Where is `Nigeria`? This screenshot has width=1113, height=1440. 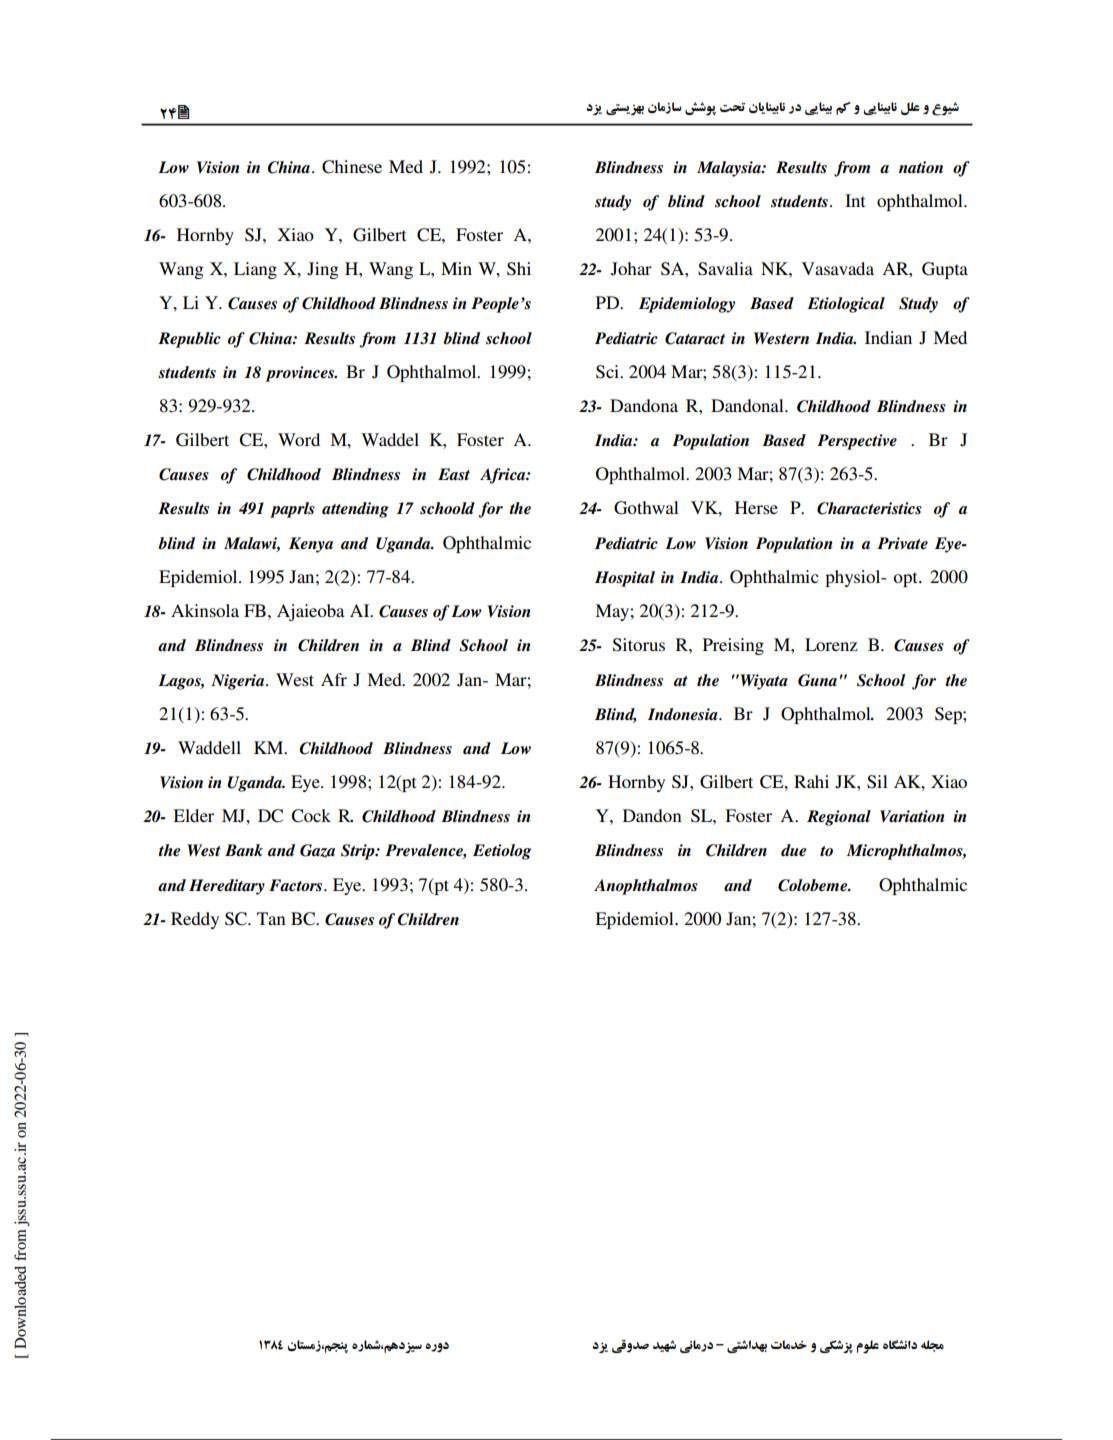 Nigeria is located at coordinates (239, 682).
